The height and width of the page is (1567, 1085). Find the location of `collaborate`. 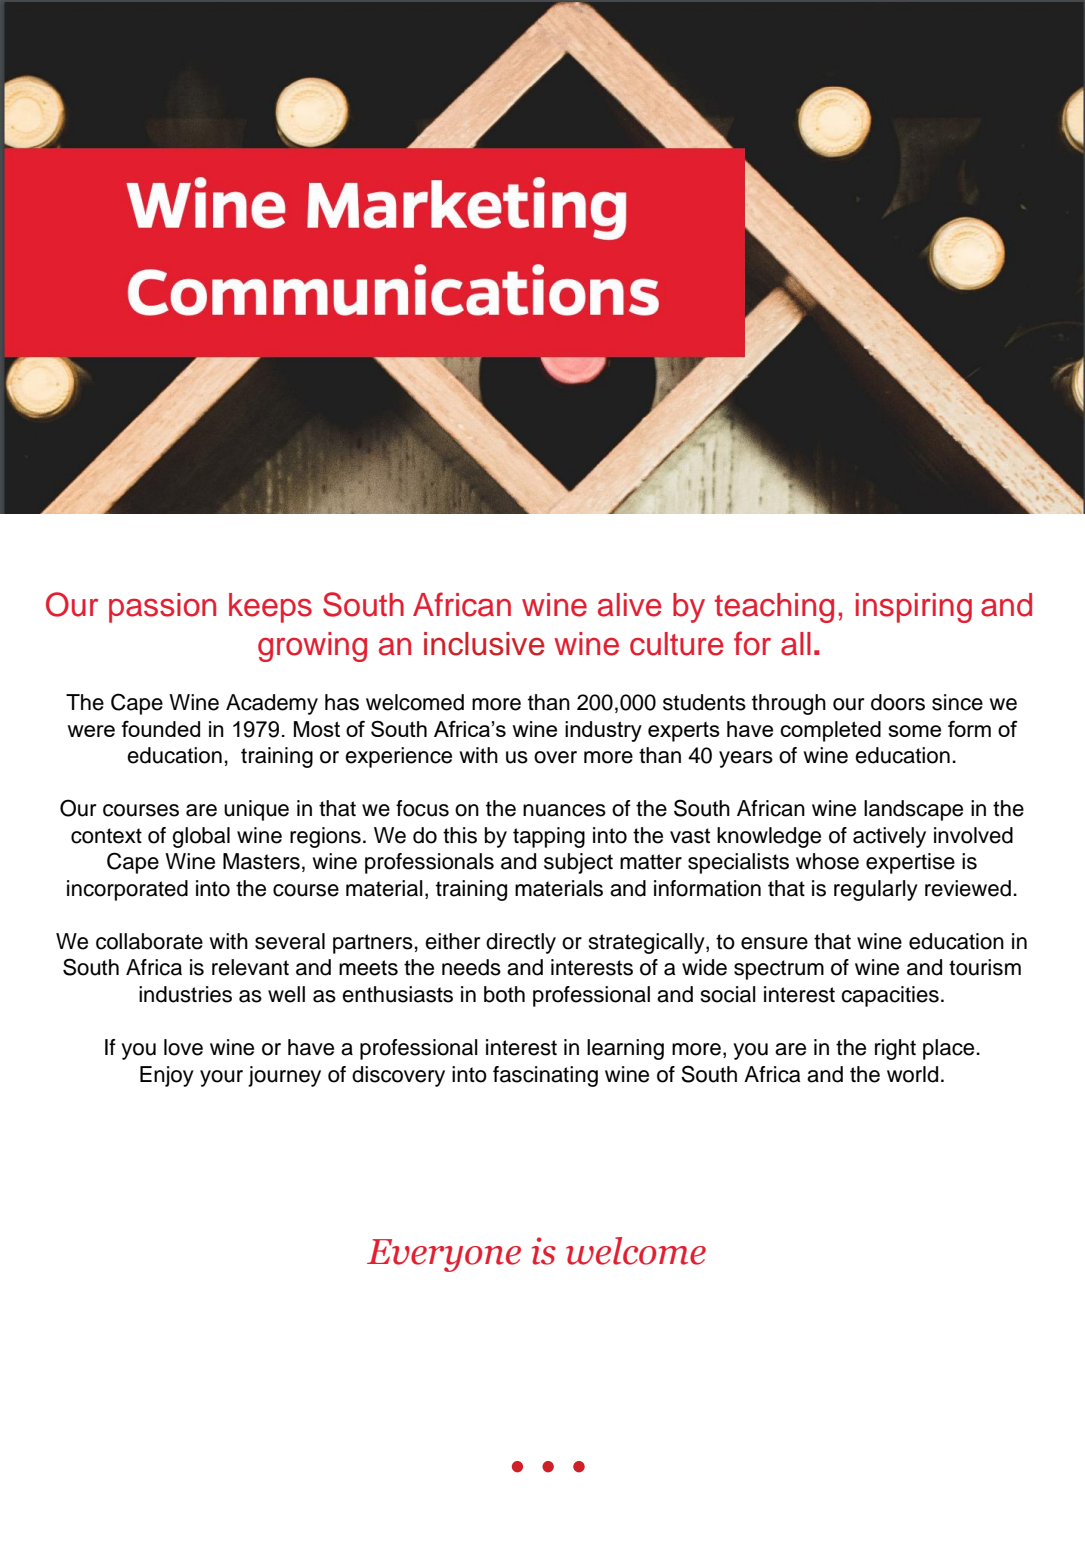

collaborate is located at coordinates (149, 941).
